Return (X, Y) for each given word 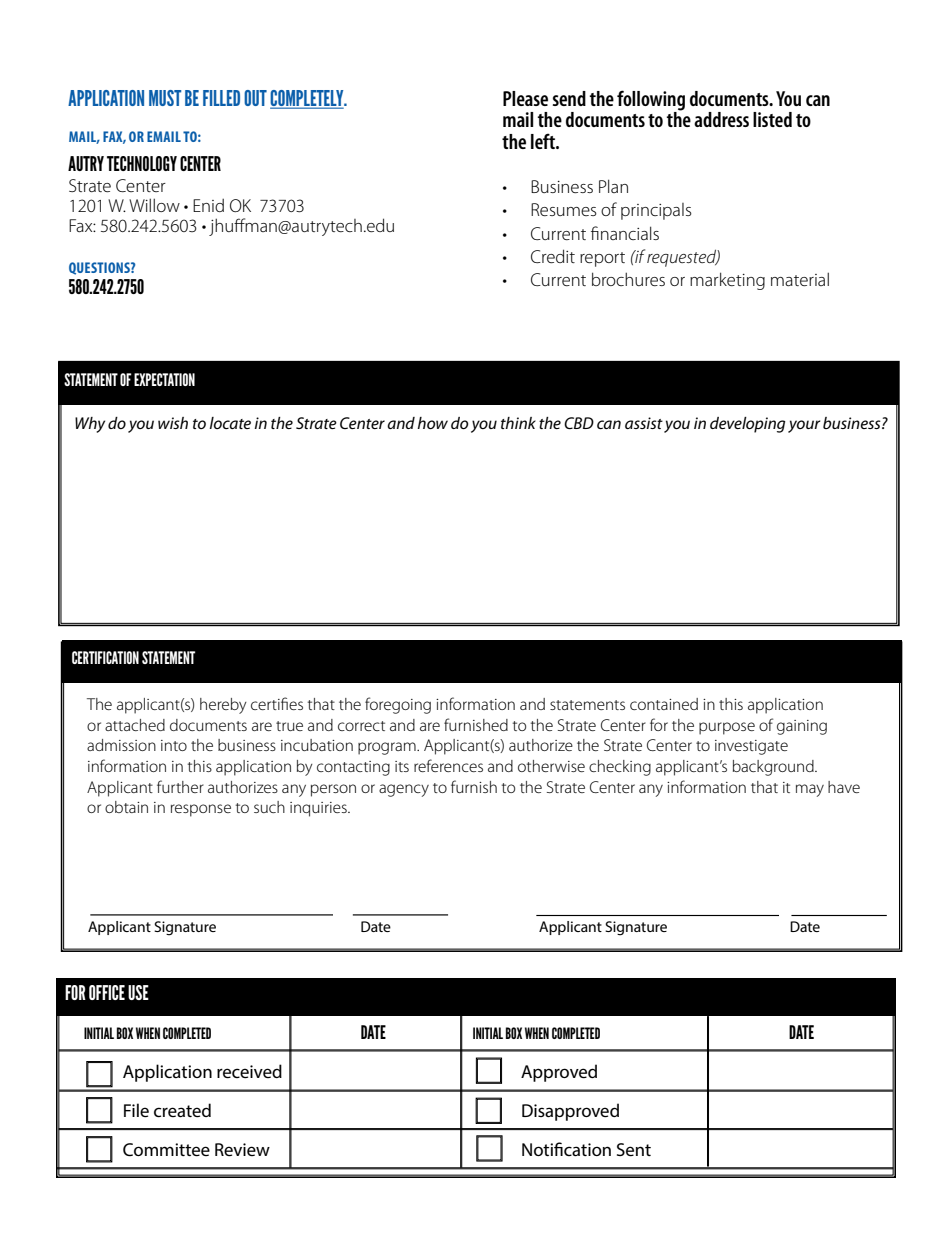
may (810, 790)
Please (525, 98)
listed (772, 119)
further (180, 786)
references (448, 765)
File (136, 1110)
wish (173, 423)
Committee (166, 1149)
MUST (165, 98)
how (432, 423)
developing (747, 425)
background (774, 768)
